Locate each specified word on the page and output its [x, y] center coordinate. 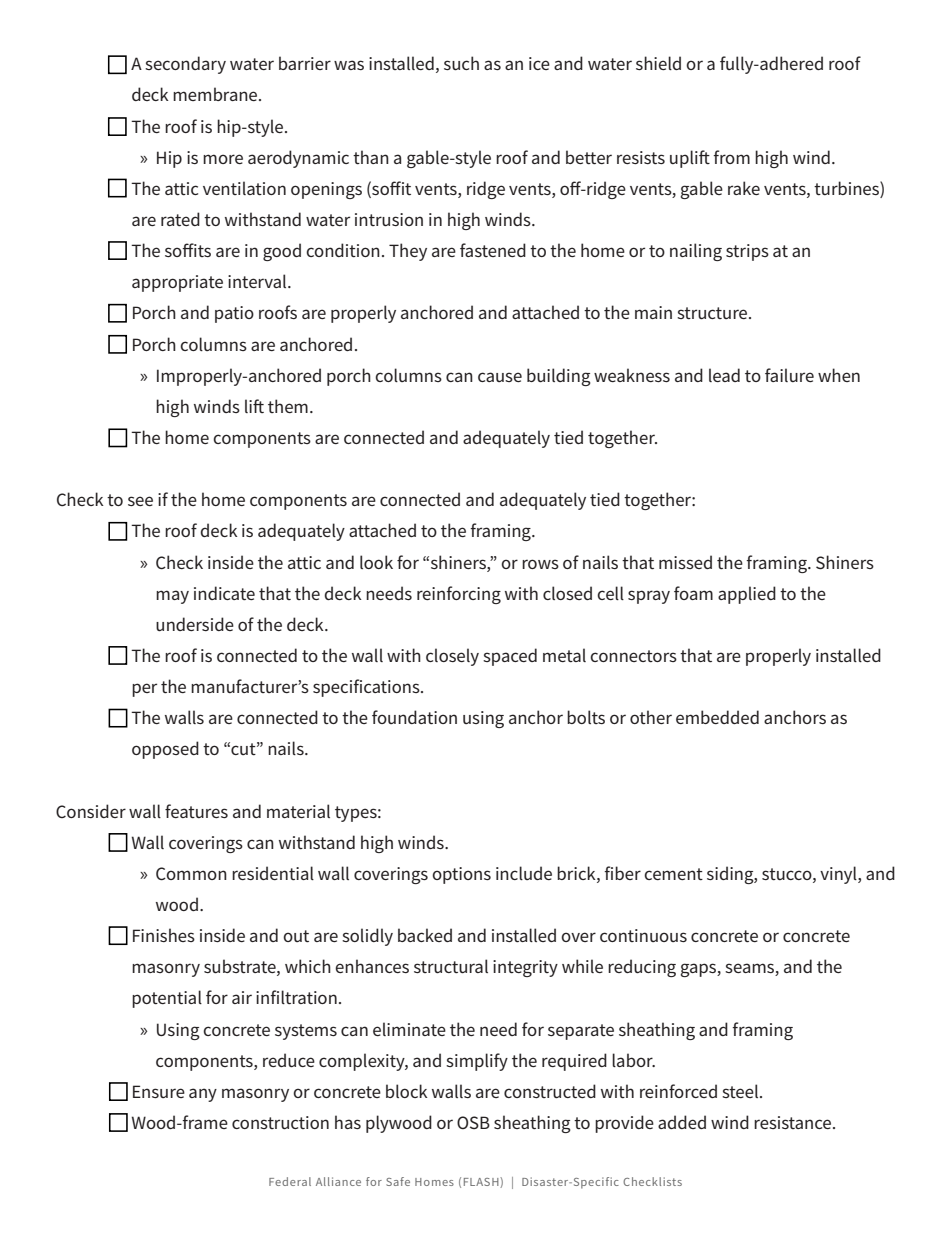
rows [540, 564]
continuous [643, 935]
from [731, 157]
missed [685, 562]
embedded [717, 717]
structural [451, 966]
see [140, 501]
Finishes [164, 935]
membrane [216, 94]
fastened [493, 250]
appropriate [177, 283]
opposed [165, 750]
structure [713, 313]
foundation [414, 717]
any [203, 1095]
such [461, 63]
